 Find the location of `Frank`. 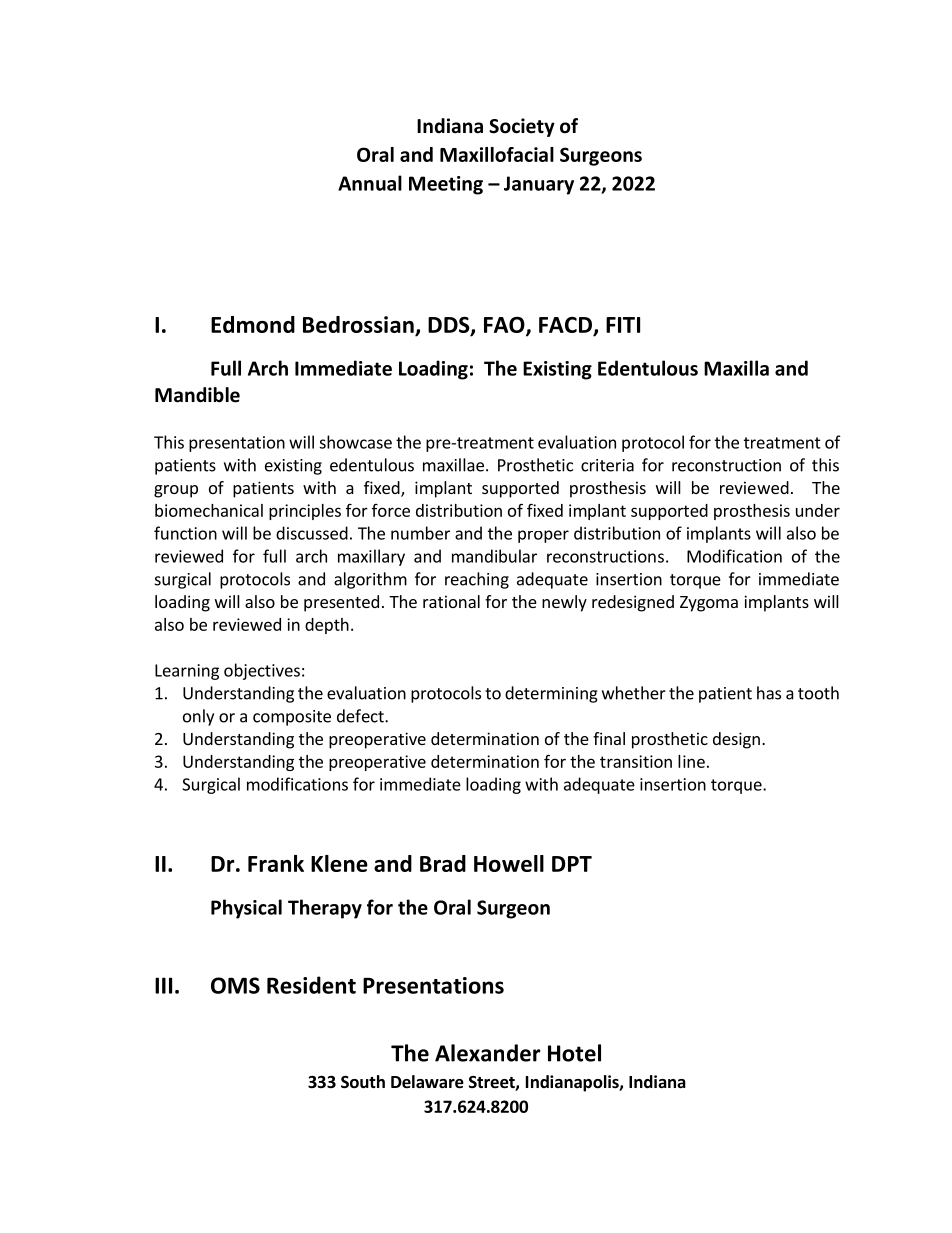

Frank is located at coordinates (276, 863).
